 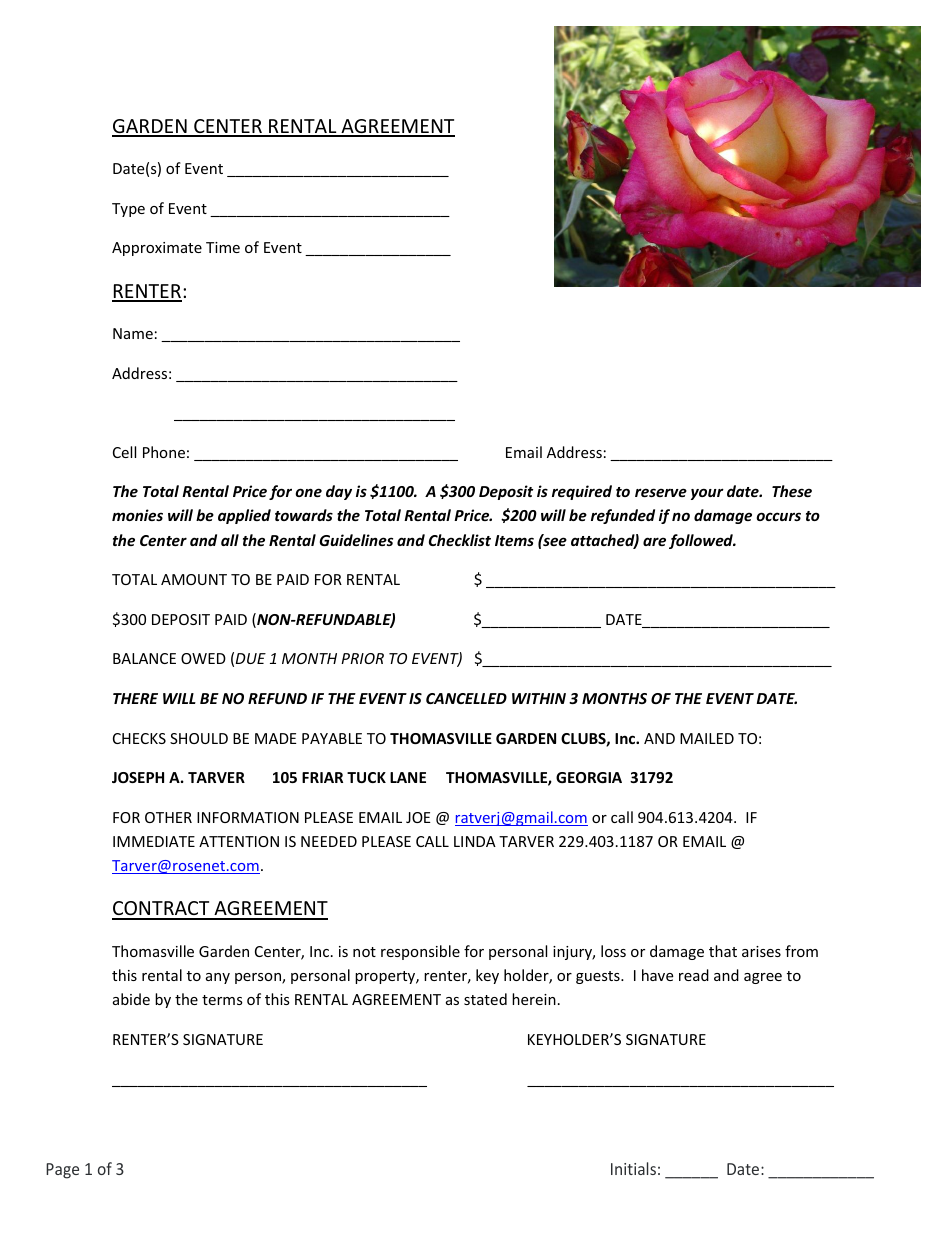 I want to click on Time, so click(x=223, y=247).
